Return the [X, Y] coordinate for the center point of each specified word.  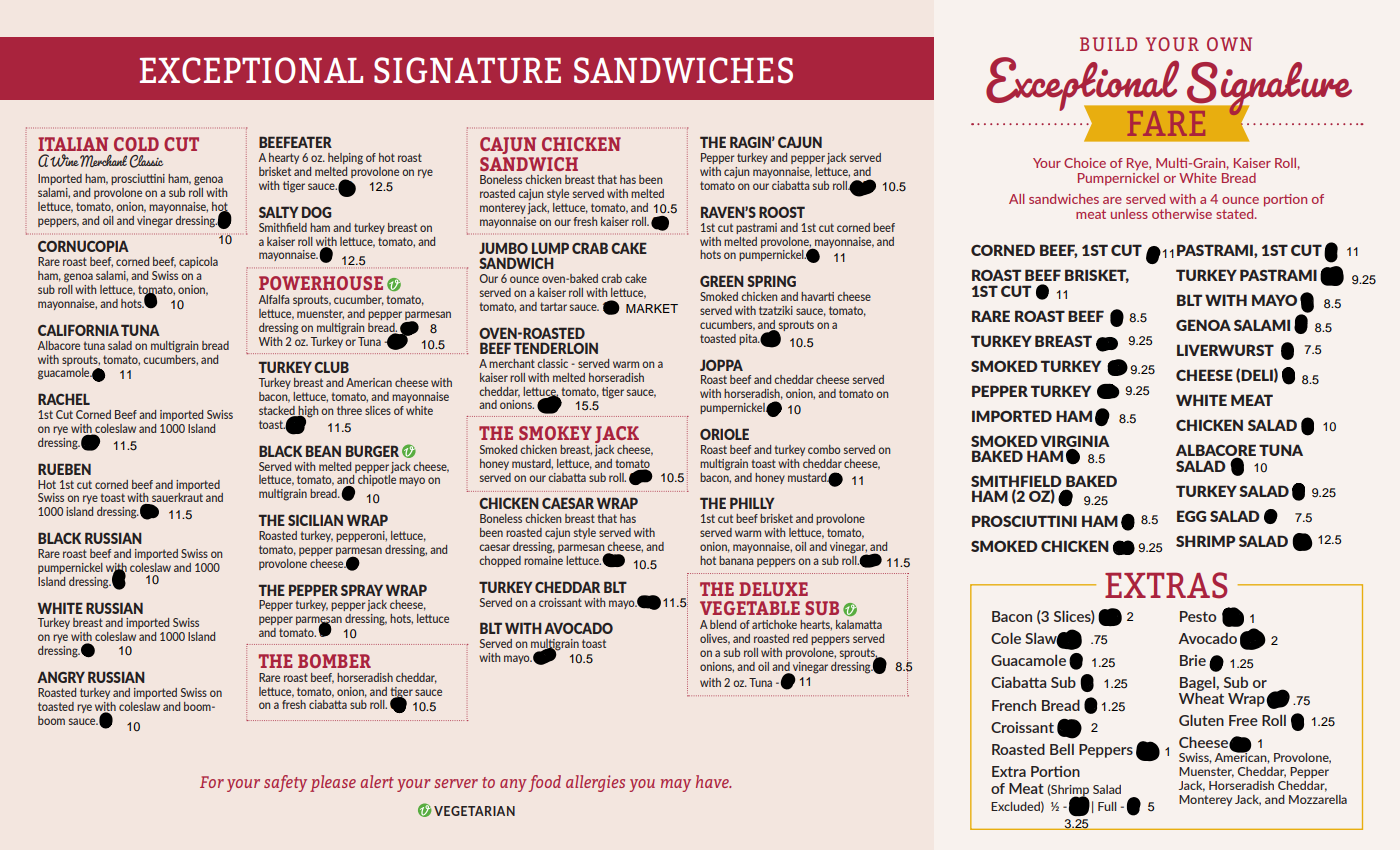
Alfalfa [274, 299]
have [713, 781]
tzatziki [776, 310]
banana [736, 560]
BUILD [1108, 44]
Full [1107, 806]
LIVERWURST [1225, 350]
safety [285, 783]
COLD [136, 144]
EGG [1191, 516]
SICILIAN [315, 520]
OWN [1229, 44]
